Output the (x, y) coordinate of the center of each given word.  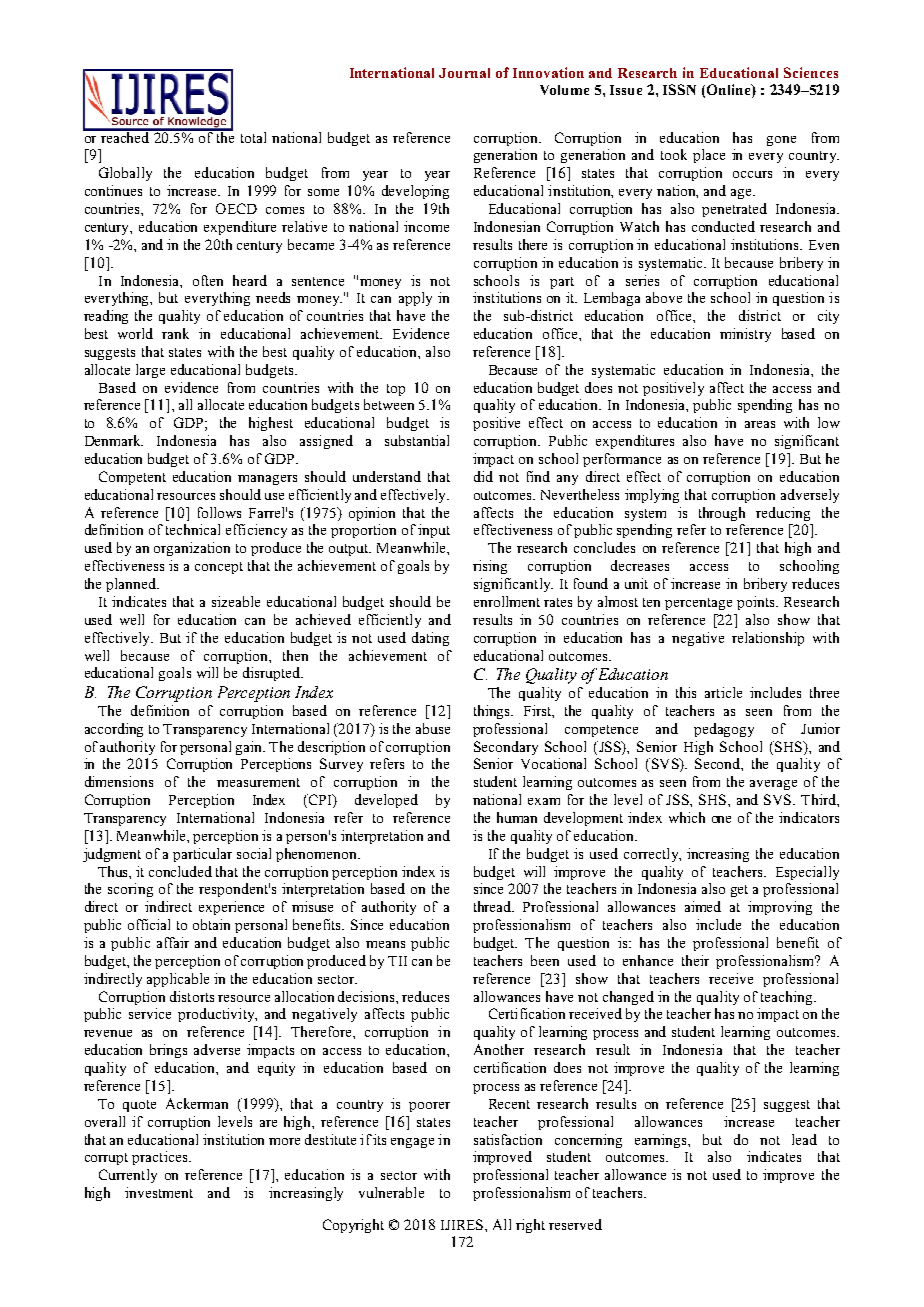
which (687, 817)
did (483, 476)
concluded (180, 871)
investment (159, 1192)
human (517, 817)
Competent (132, 478)
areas (760, 424)
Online (730, 91)
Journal (464, 73)
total (253, 137)
